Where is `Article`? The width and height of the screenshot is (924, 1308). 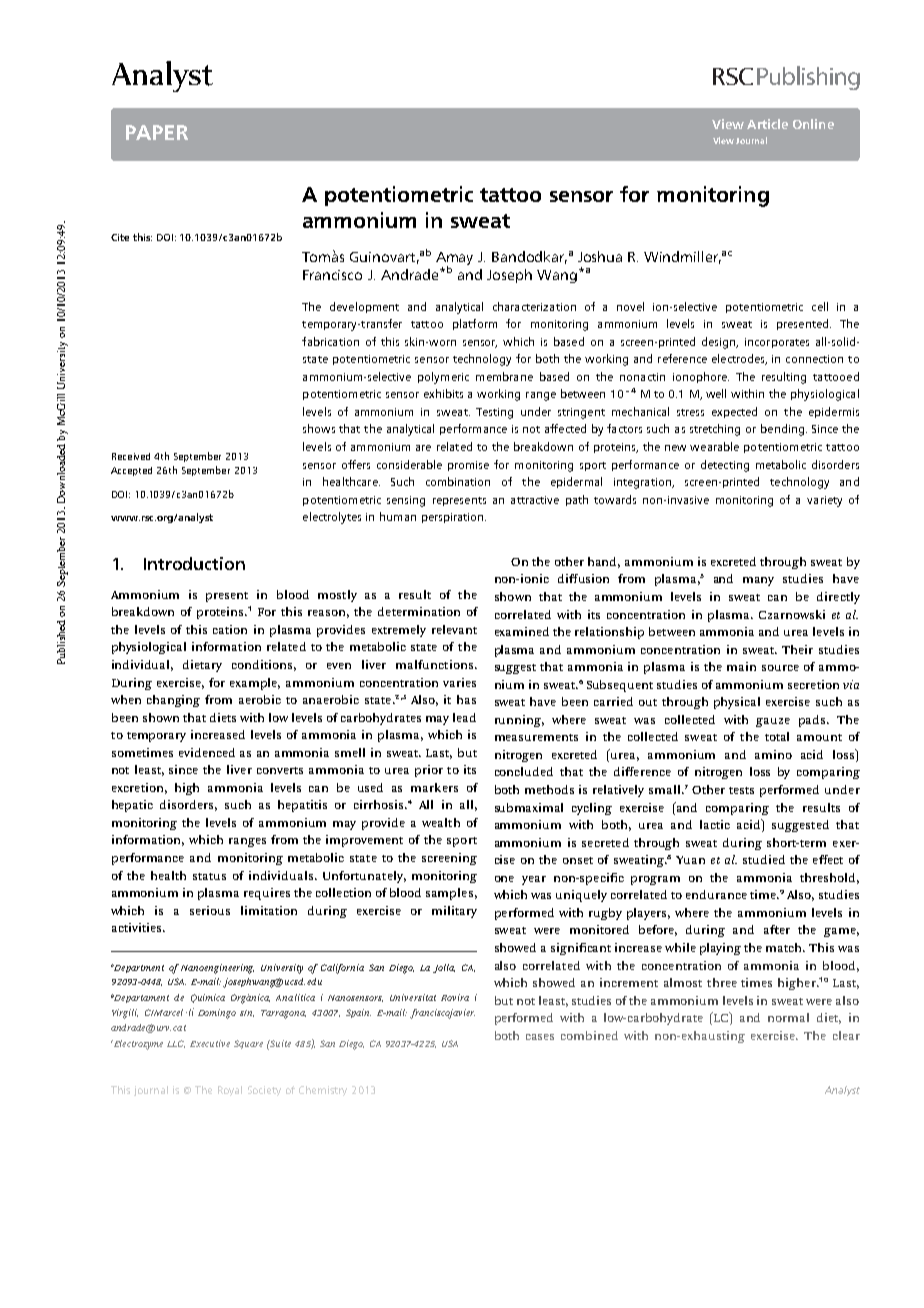 Article is located at coordinates (767, 124).
